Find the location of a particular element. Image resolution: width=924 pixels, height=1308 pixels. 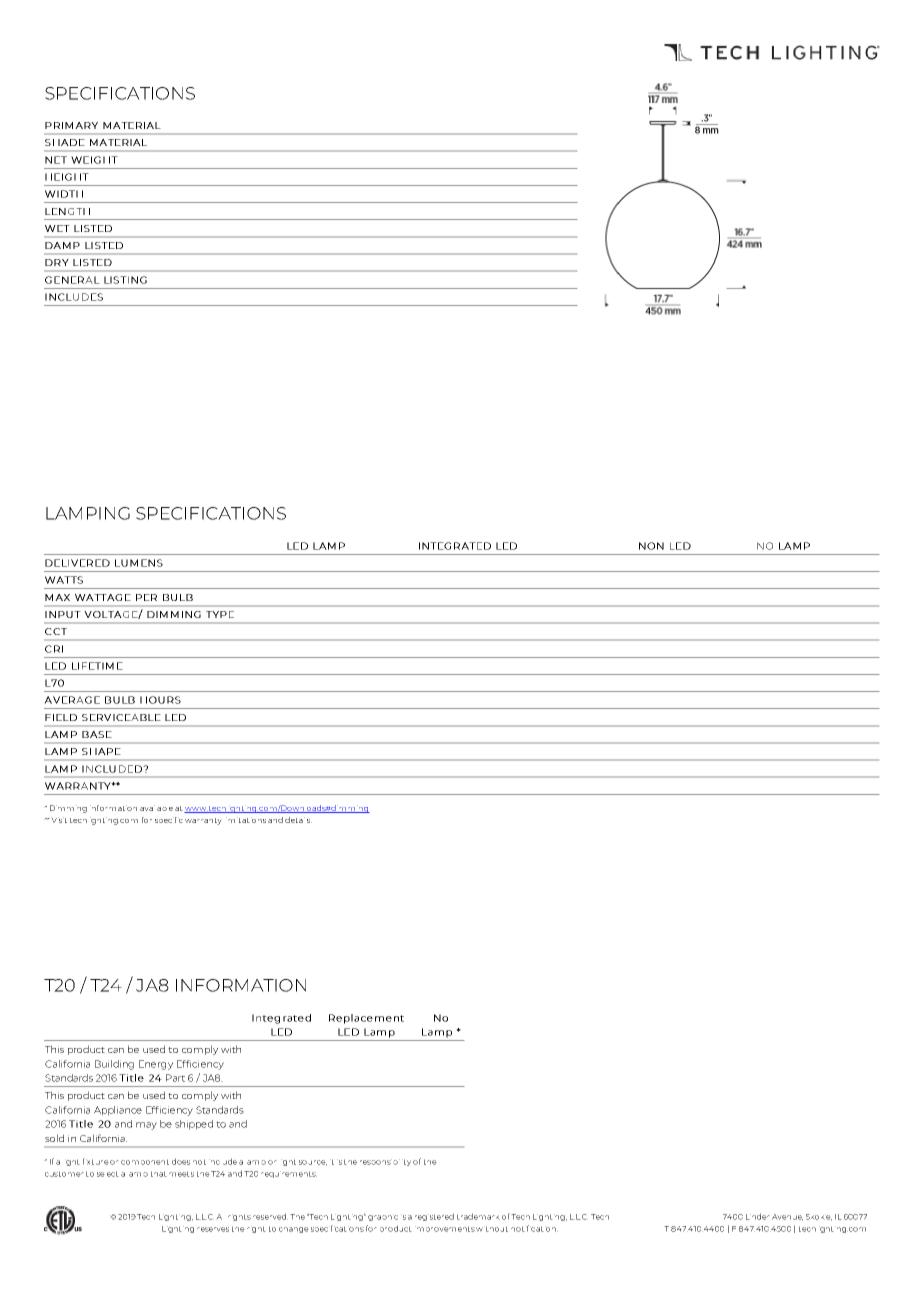

details is located at coordinates (298, 820).
